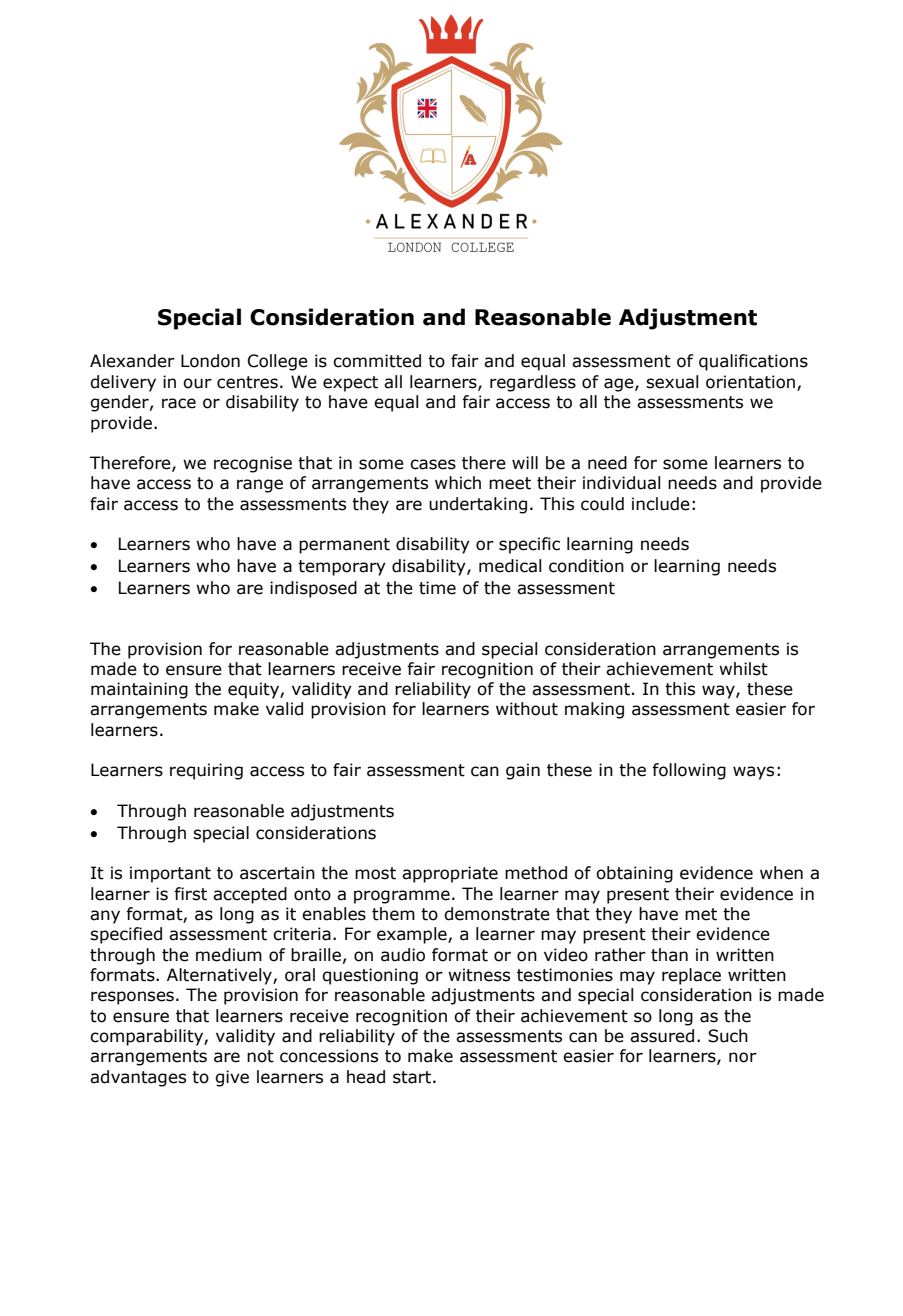 The width and height of the document is (903, 1316). What do you see at coordinates (450, 874) in the document?
I see `appropriate` at bounding box center [450, 874].
